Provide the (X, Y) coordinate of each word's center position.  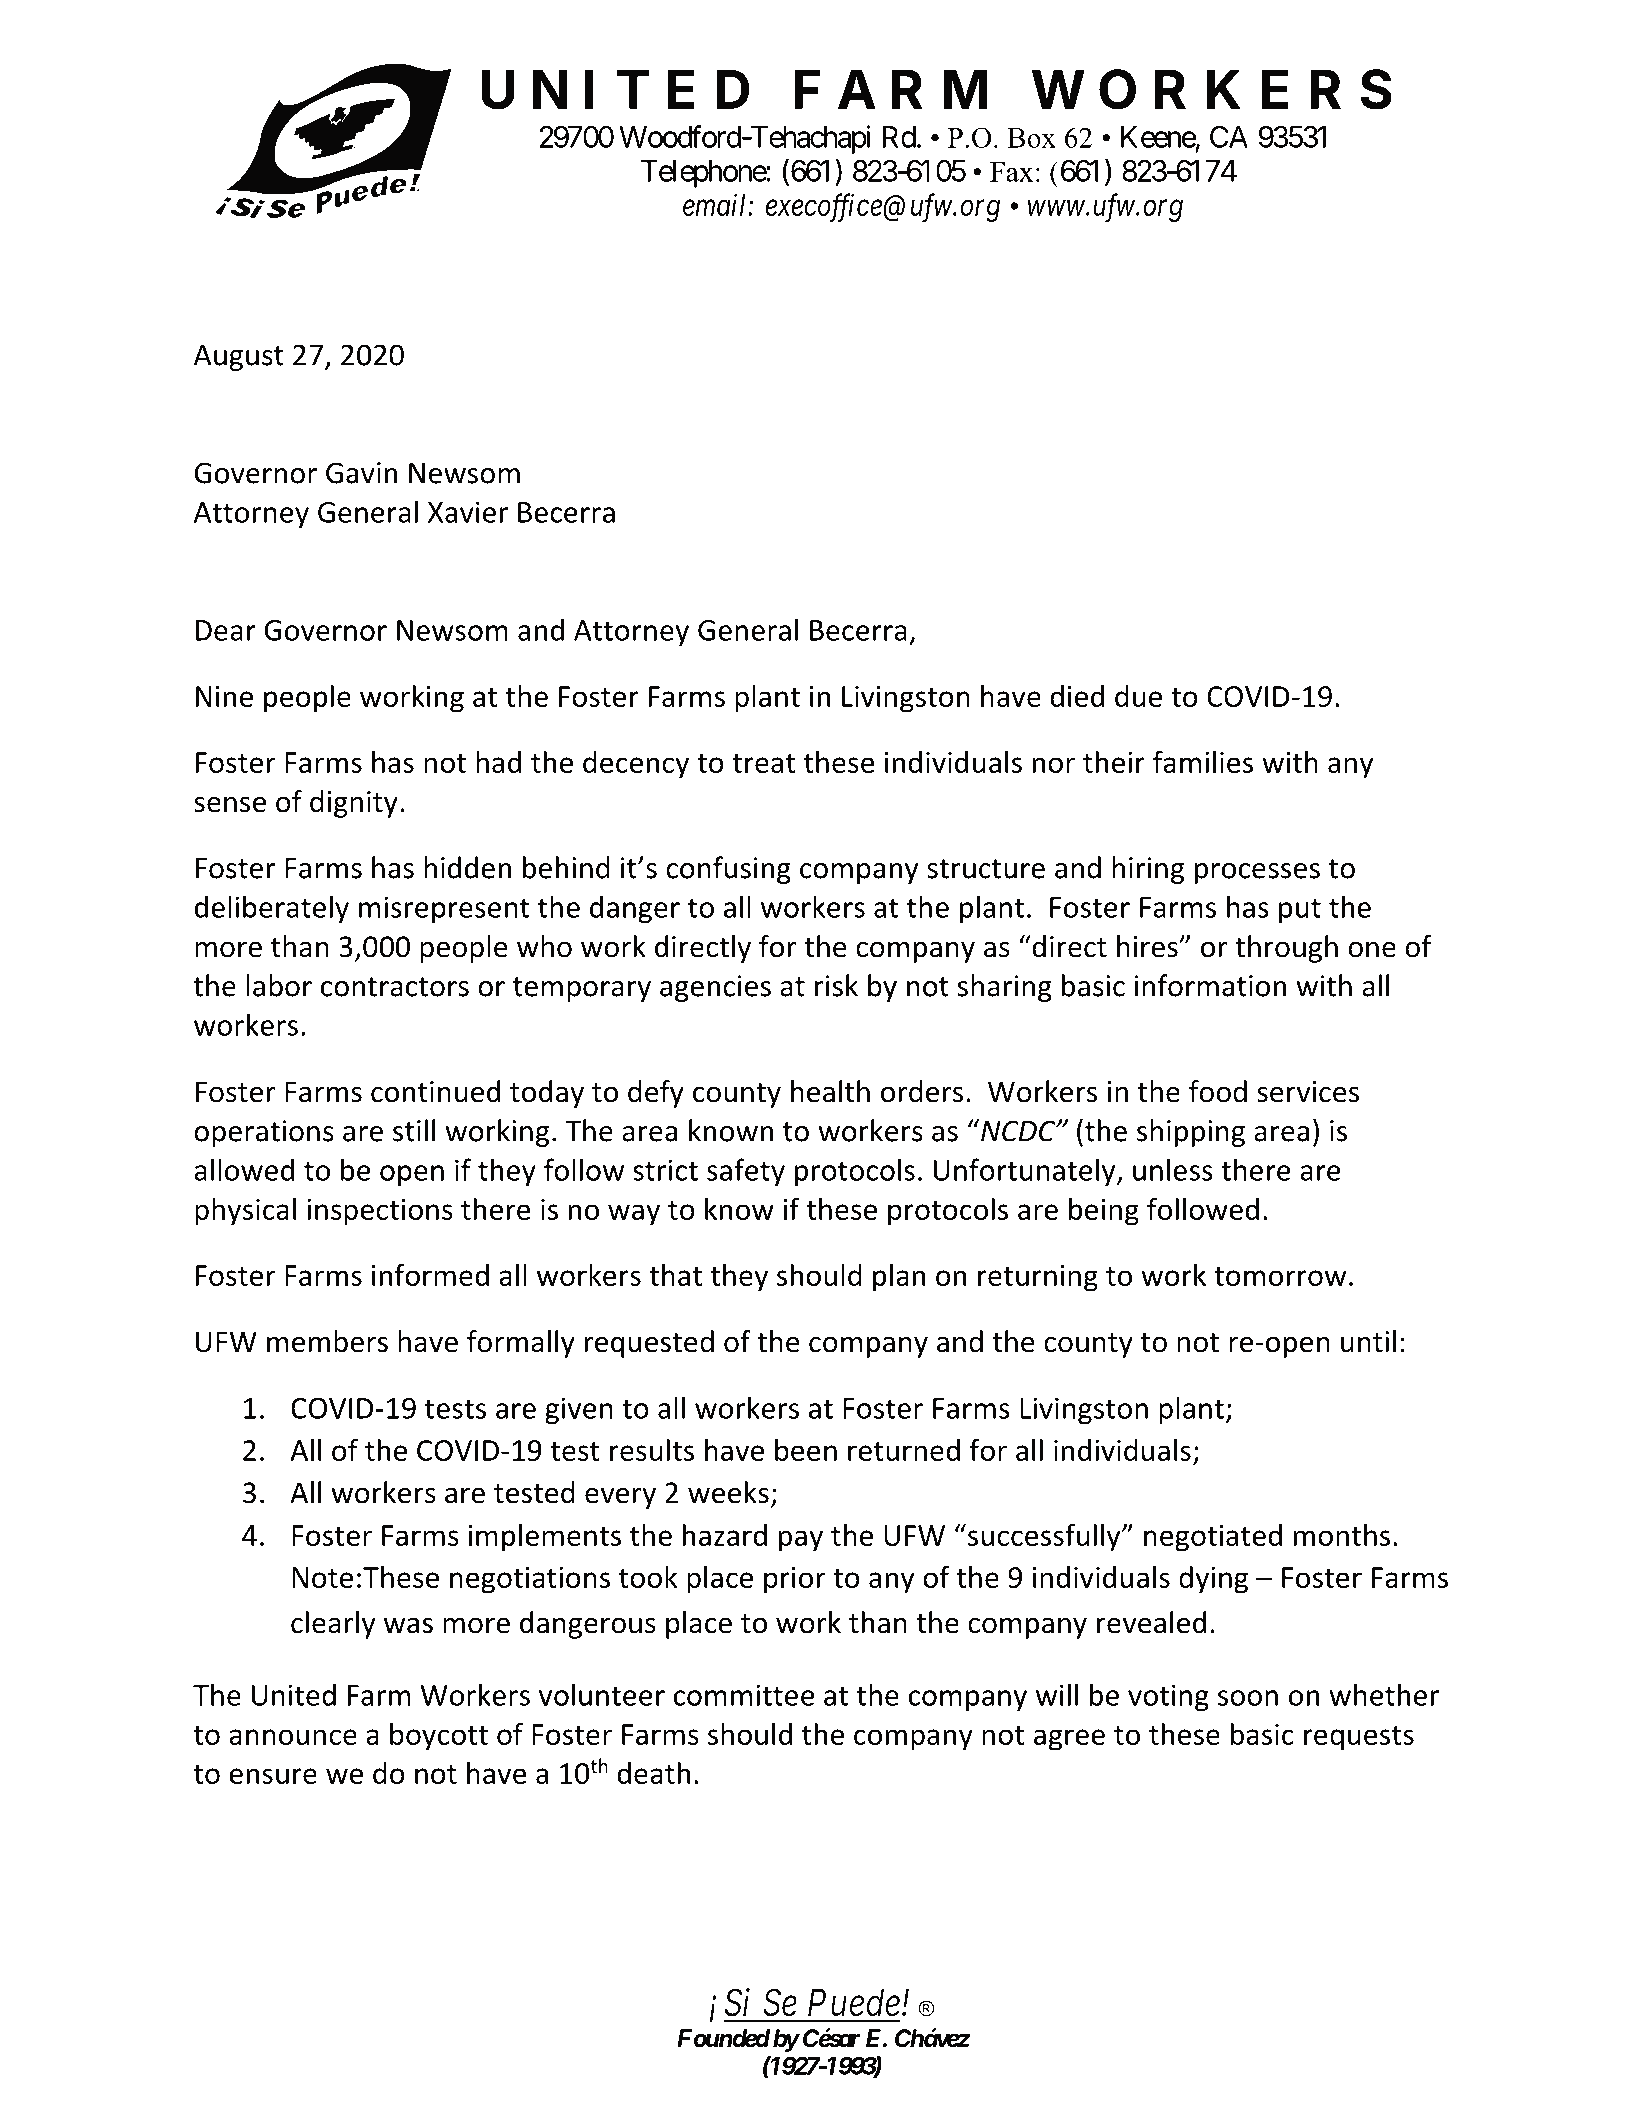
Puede (854, 2002)
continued (435, 1091)
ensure (273, 1776)
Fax (1011, 172)
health (830, 1091)
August (239, 357)
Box (1031, 138)
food (1218, 1091)
